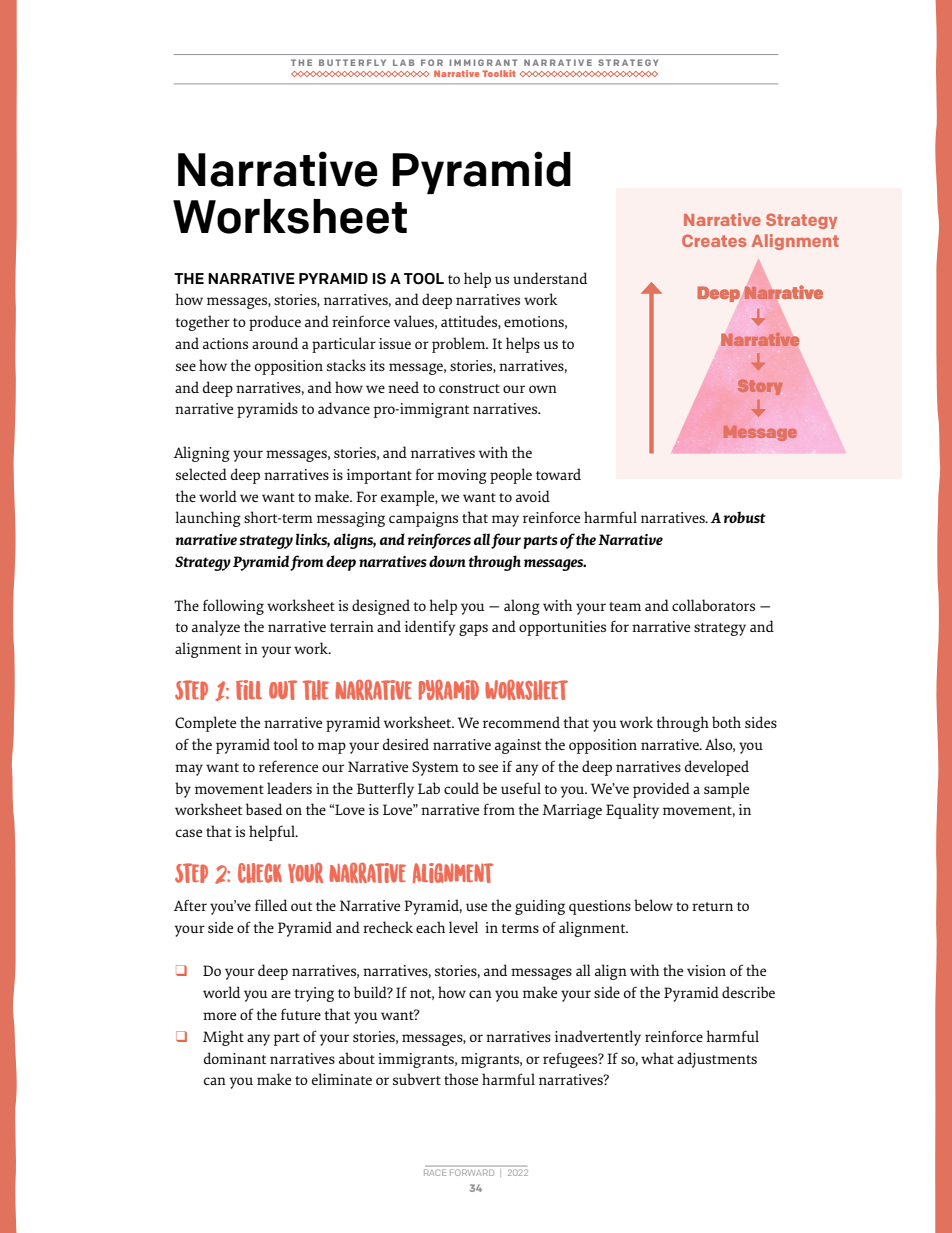 This screenshot has width=952, height=1233. What do you see at coordinates (473, 630) in the screenshot?
I see `gaps` at bounding box center [473, 630].
